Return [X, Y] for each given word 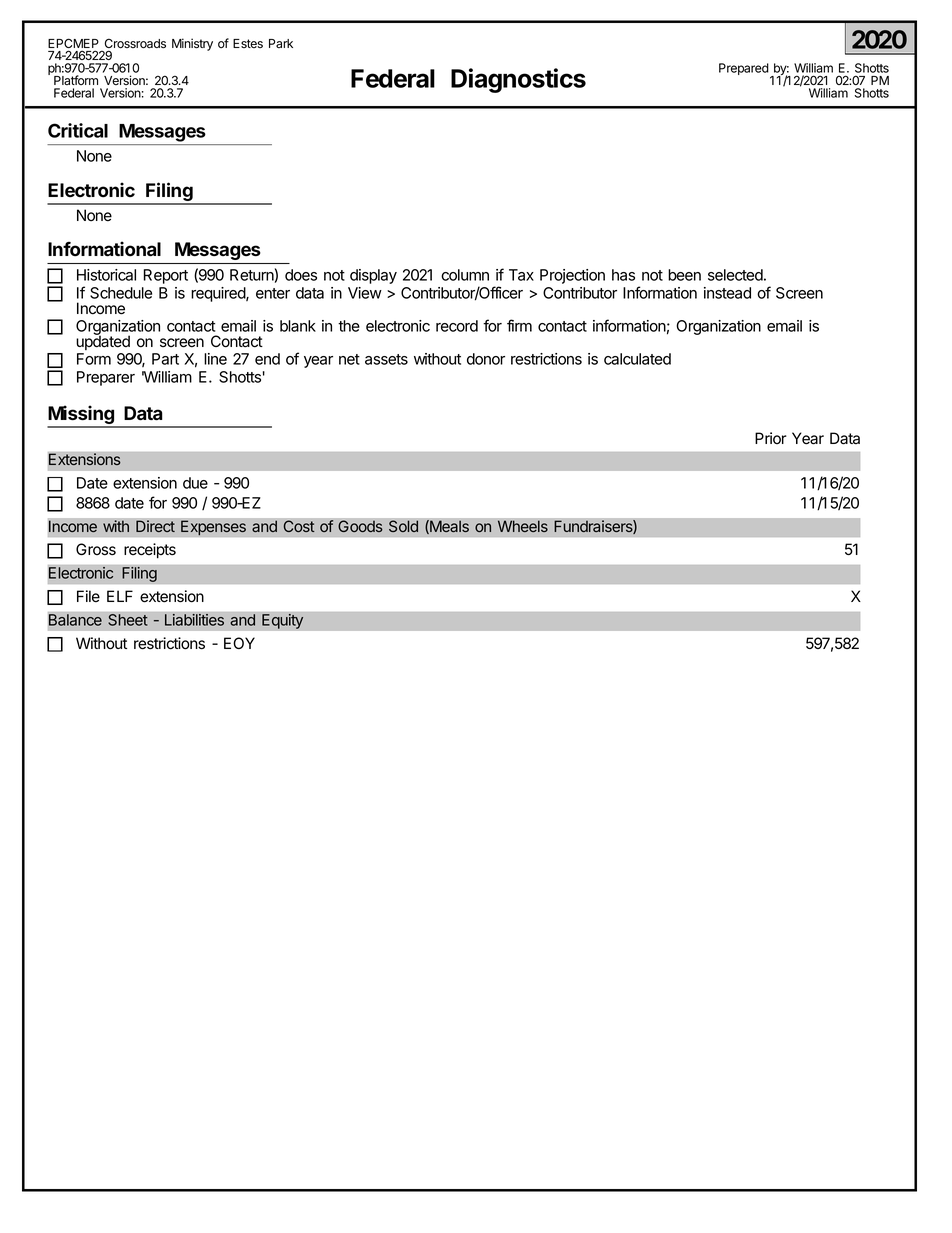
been [684, 275]
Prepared [744, 69]
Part [165, 359]
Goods [360, 526]
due [195, 483]
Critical [78, 130]
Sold [403, 526]
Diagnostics [518, 80]
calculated [637, 359]
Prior [771, 438]
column [465, 275]
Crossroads [135, 44]
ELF [120, 596]
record [457, 326]
